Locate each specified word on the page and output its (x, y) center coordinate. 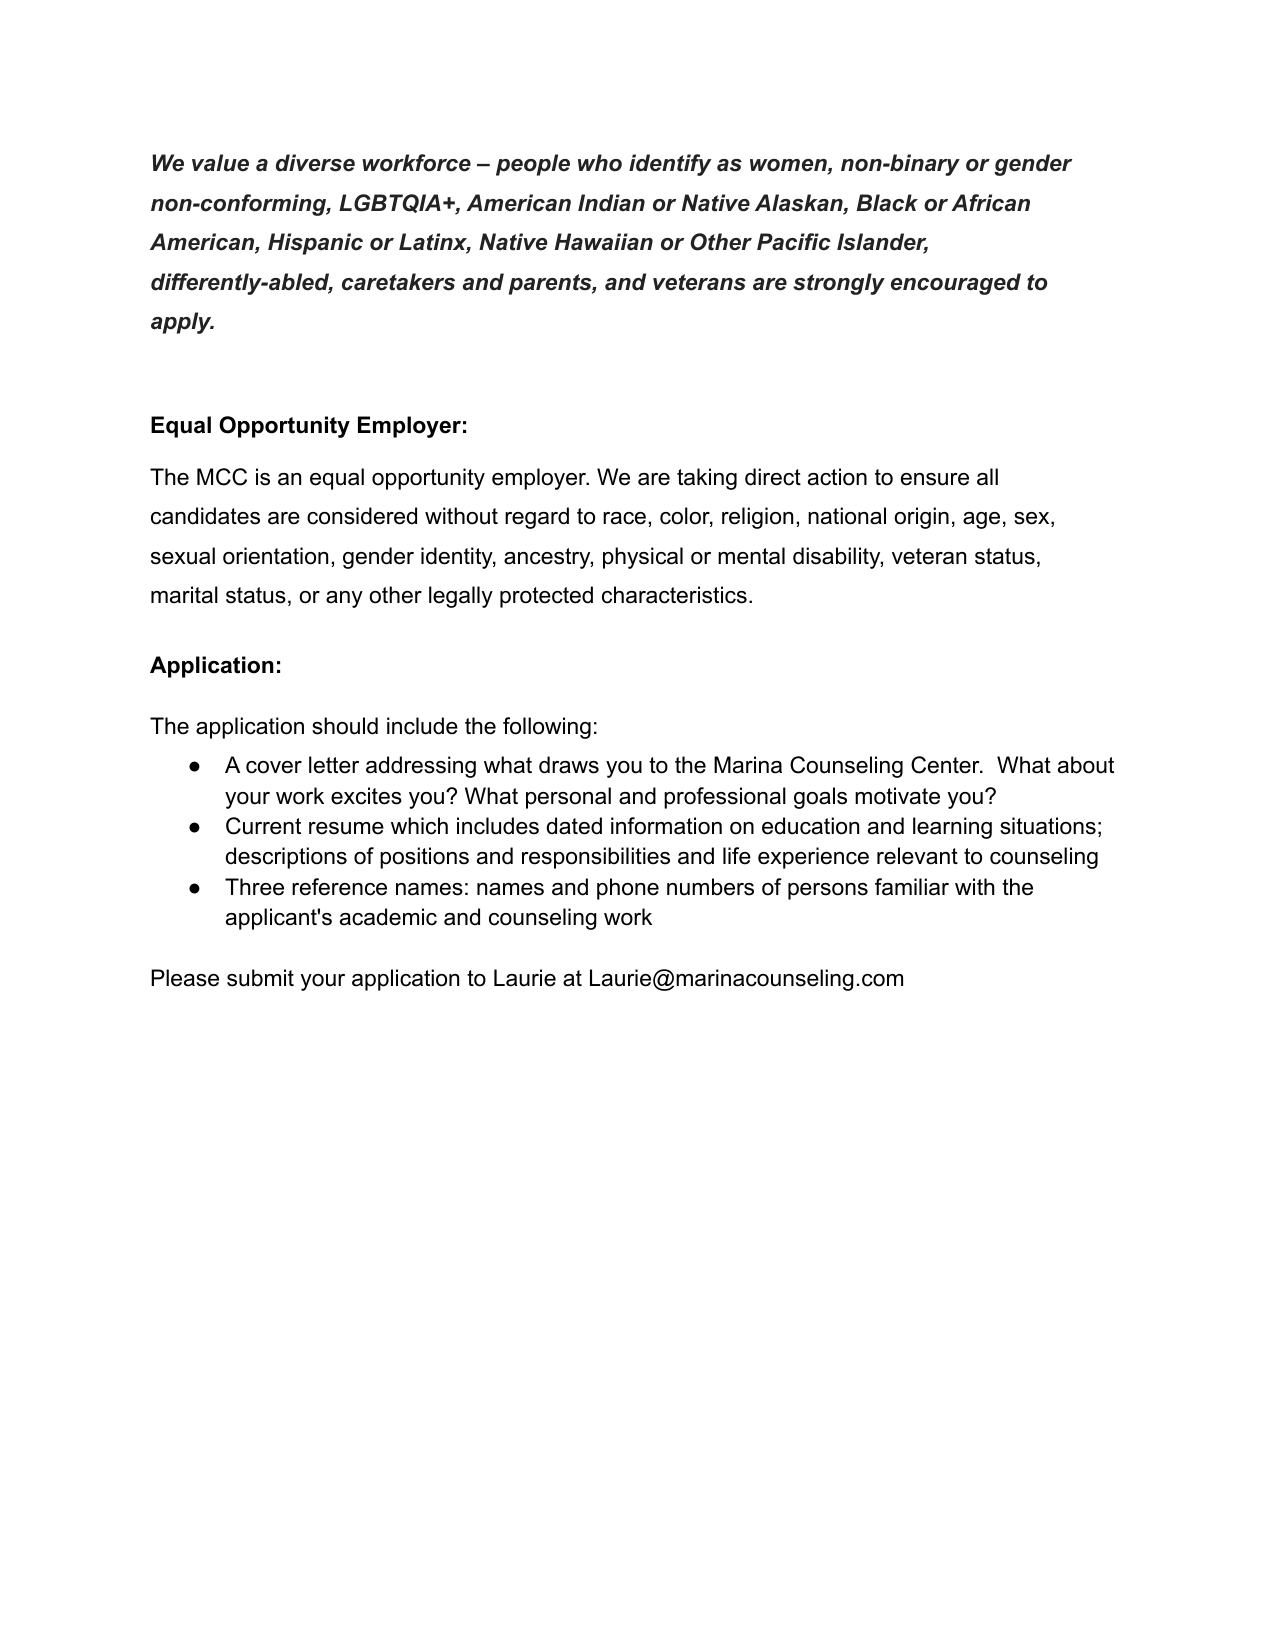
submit (260, 978)
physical (643, 558)
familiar (912, 887)
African (990, 203)
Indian (611, 203)
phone (628, 889)
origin (921, 518)
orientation (275, 556)
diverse (315, 163)
